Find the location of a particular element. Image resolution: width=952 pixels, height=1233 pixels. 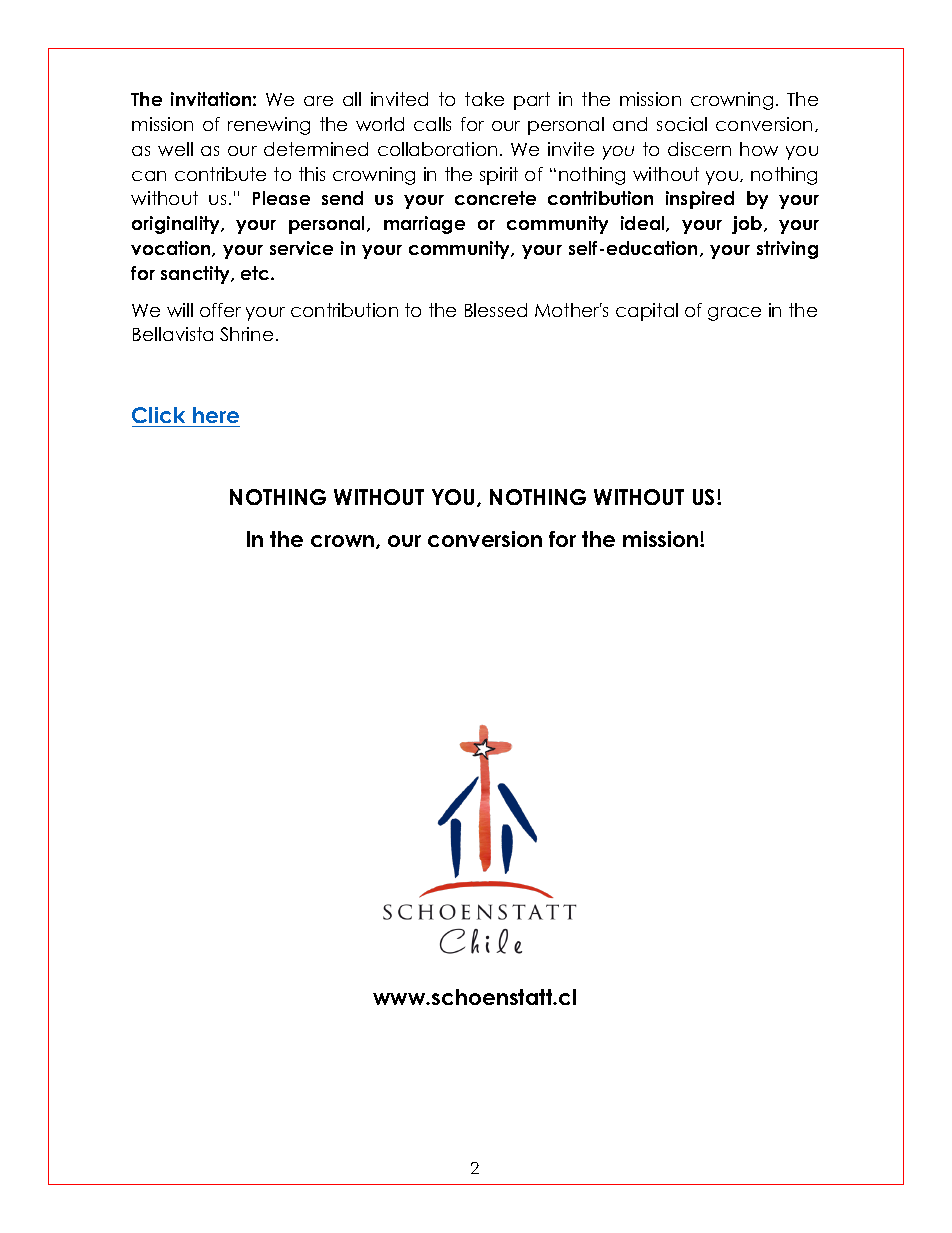

take is located at coordinates (484, 99).
